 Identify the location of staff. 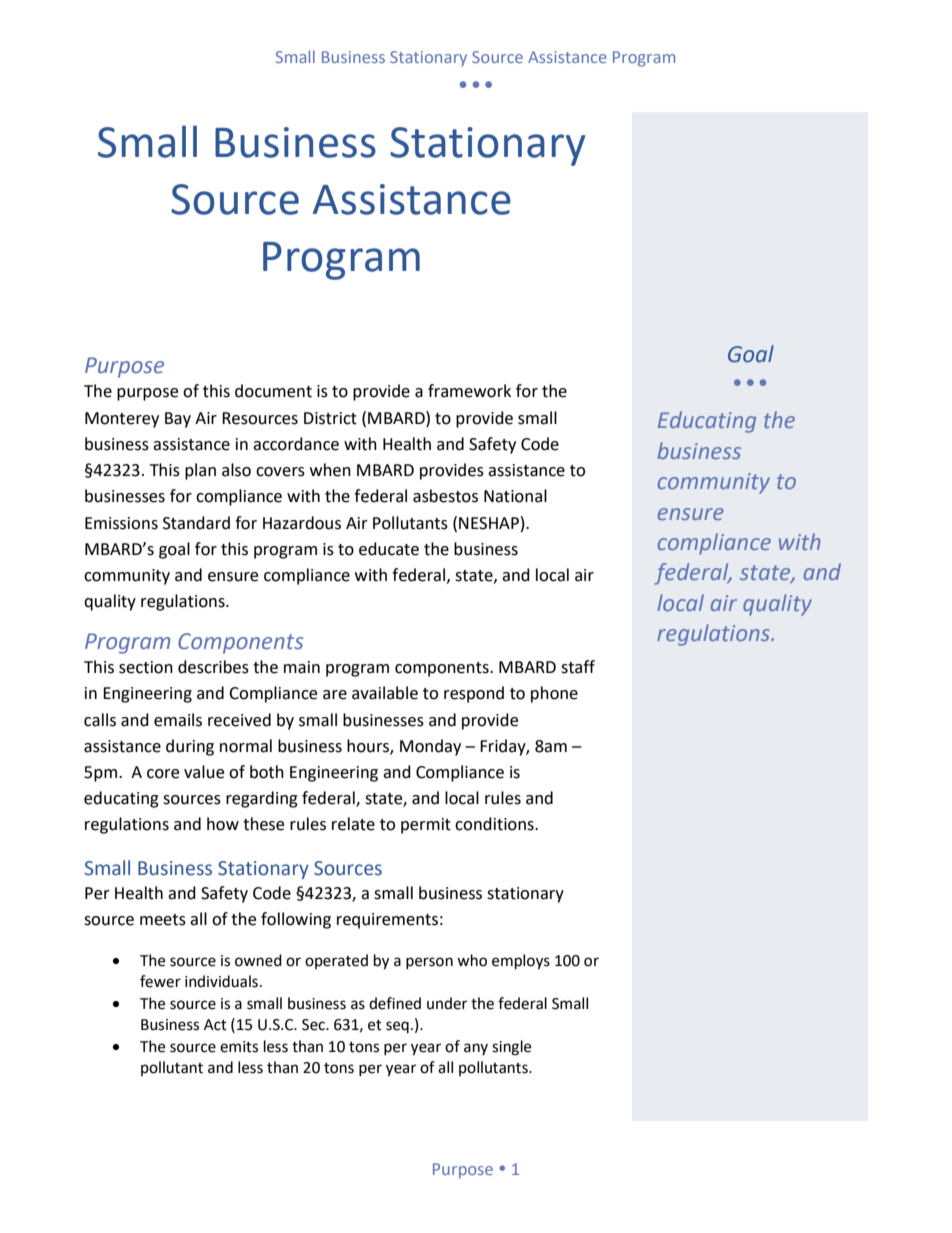
(578, 667).
